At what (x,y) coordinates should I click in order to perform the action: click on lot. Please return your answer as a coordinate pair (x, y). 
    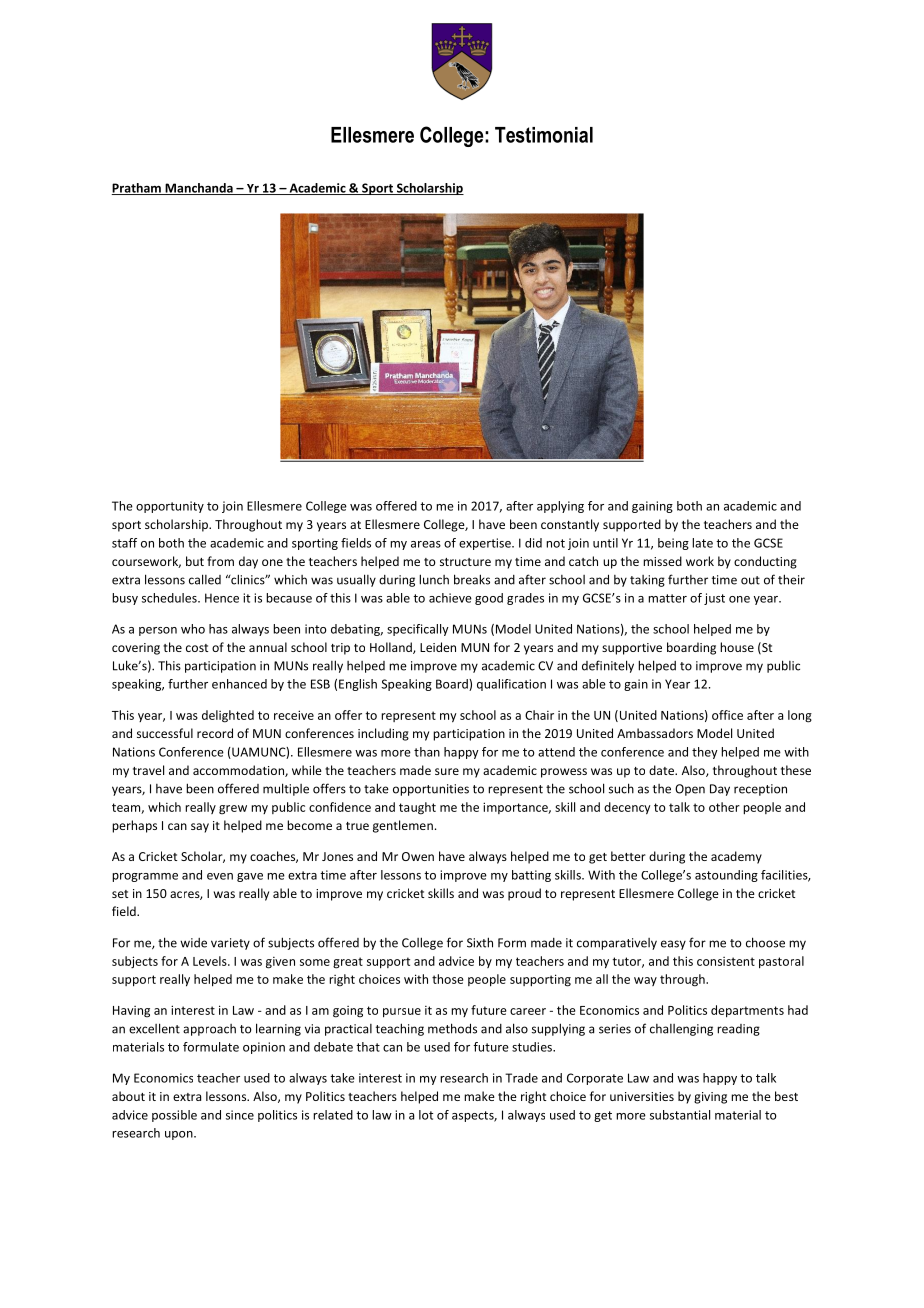
    Looking at the image, I should click on (426, 1115).
